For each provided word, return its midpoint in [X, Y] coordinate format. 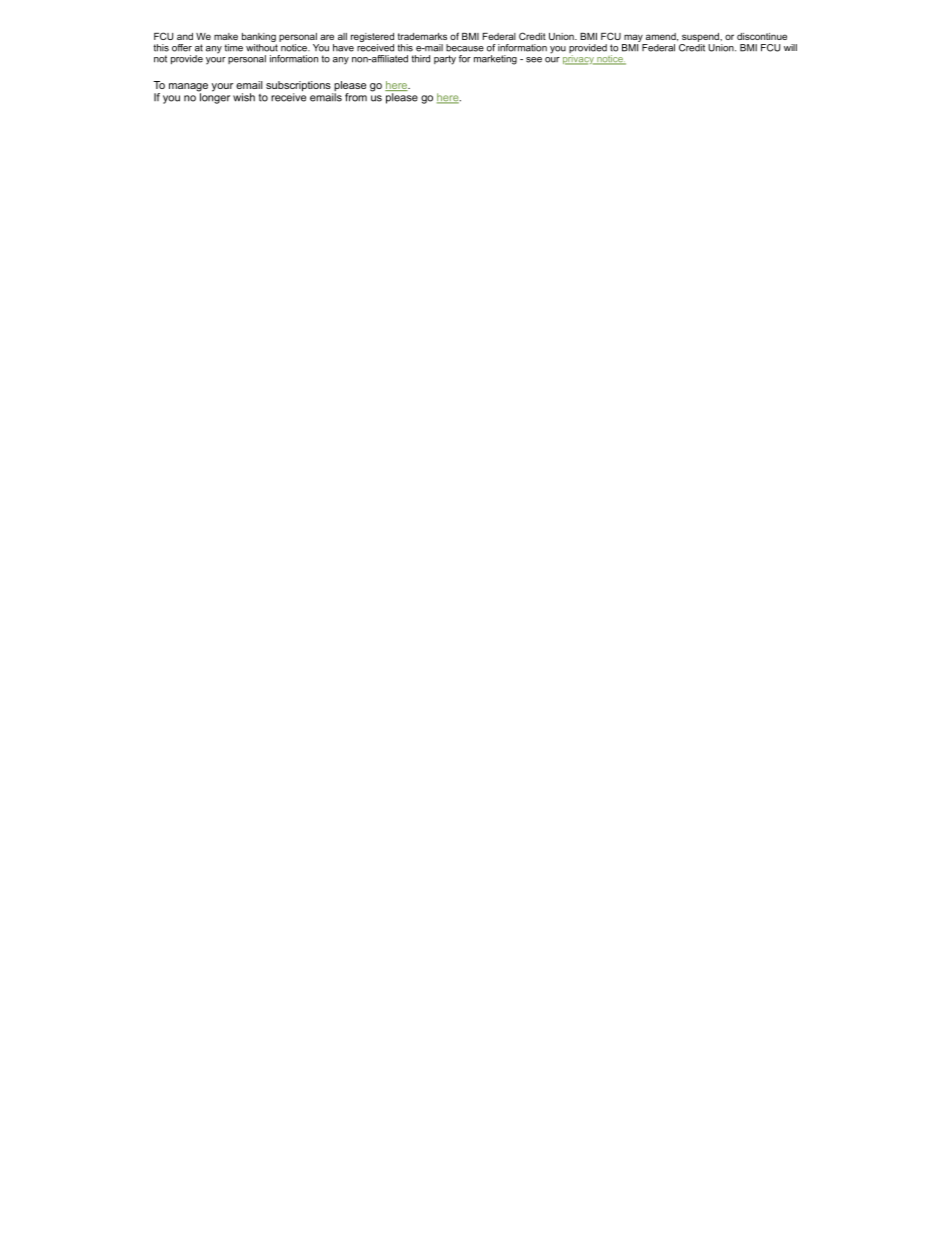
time [233, 48]
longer [214, 97]
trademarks [422, 36]
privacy [579, 60]
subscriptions [299, 87]
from [356, 97]
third [420, 59]
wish [244, 97]
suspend [701, 37]
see [534, 60]
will [790, 47]
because [465, 48]
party [445, 60]
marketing [495, 60]
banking [259, 39]
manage [188, 88]
